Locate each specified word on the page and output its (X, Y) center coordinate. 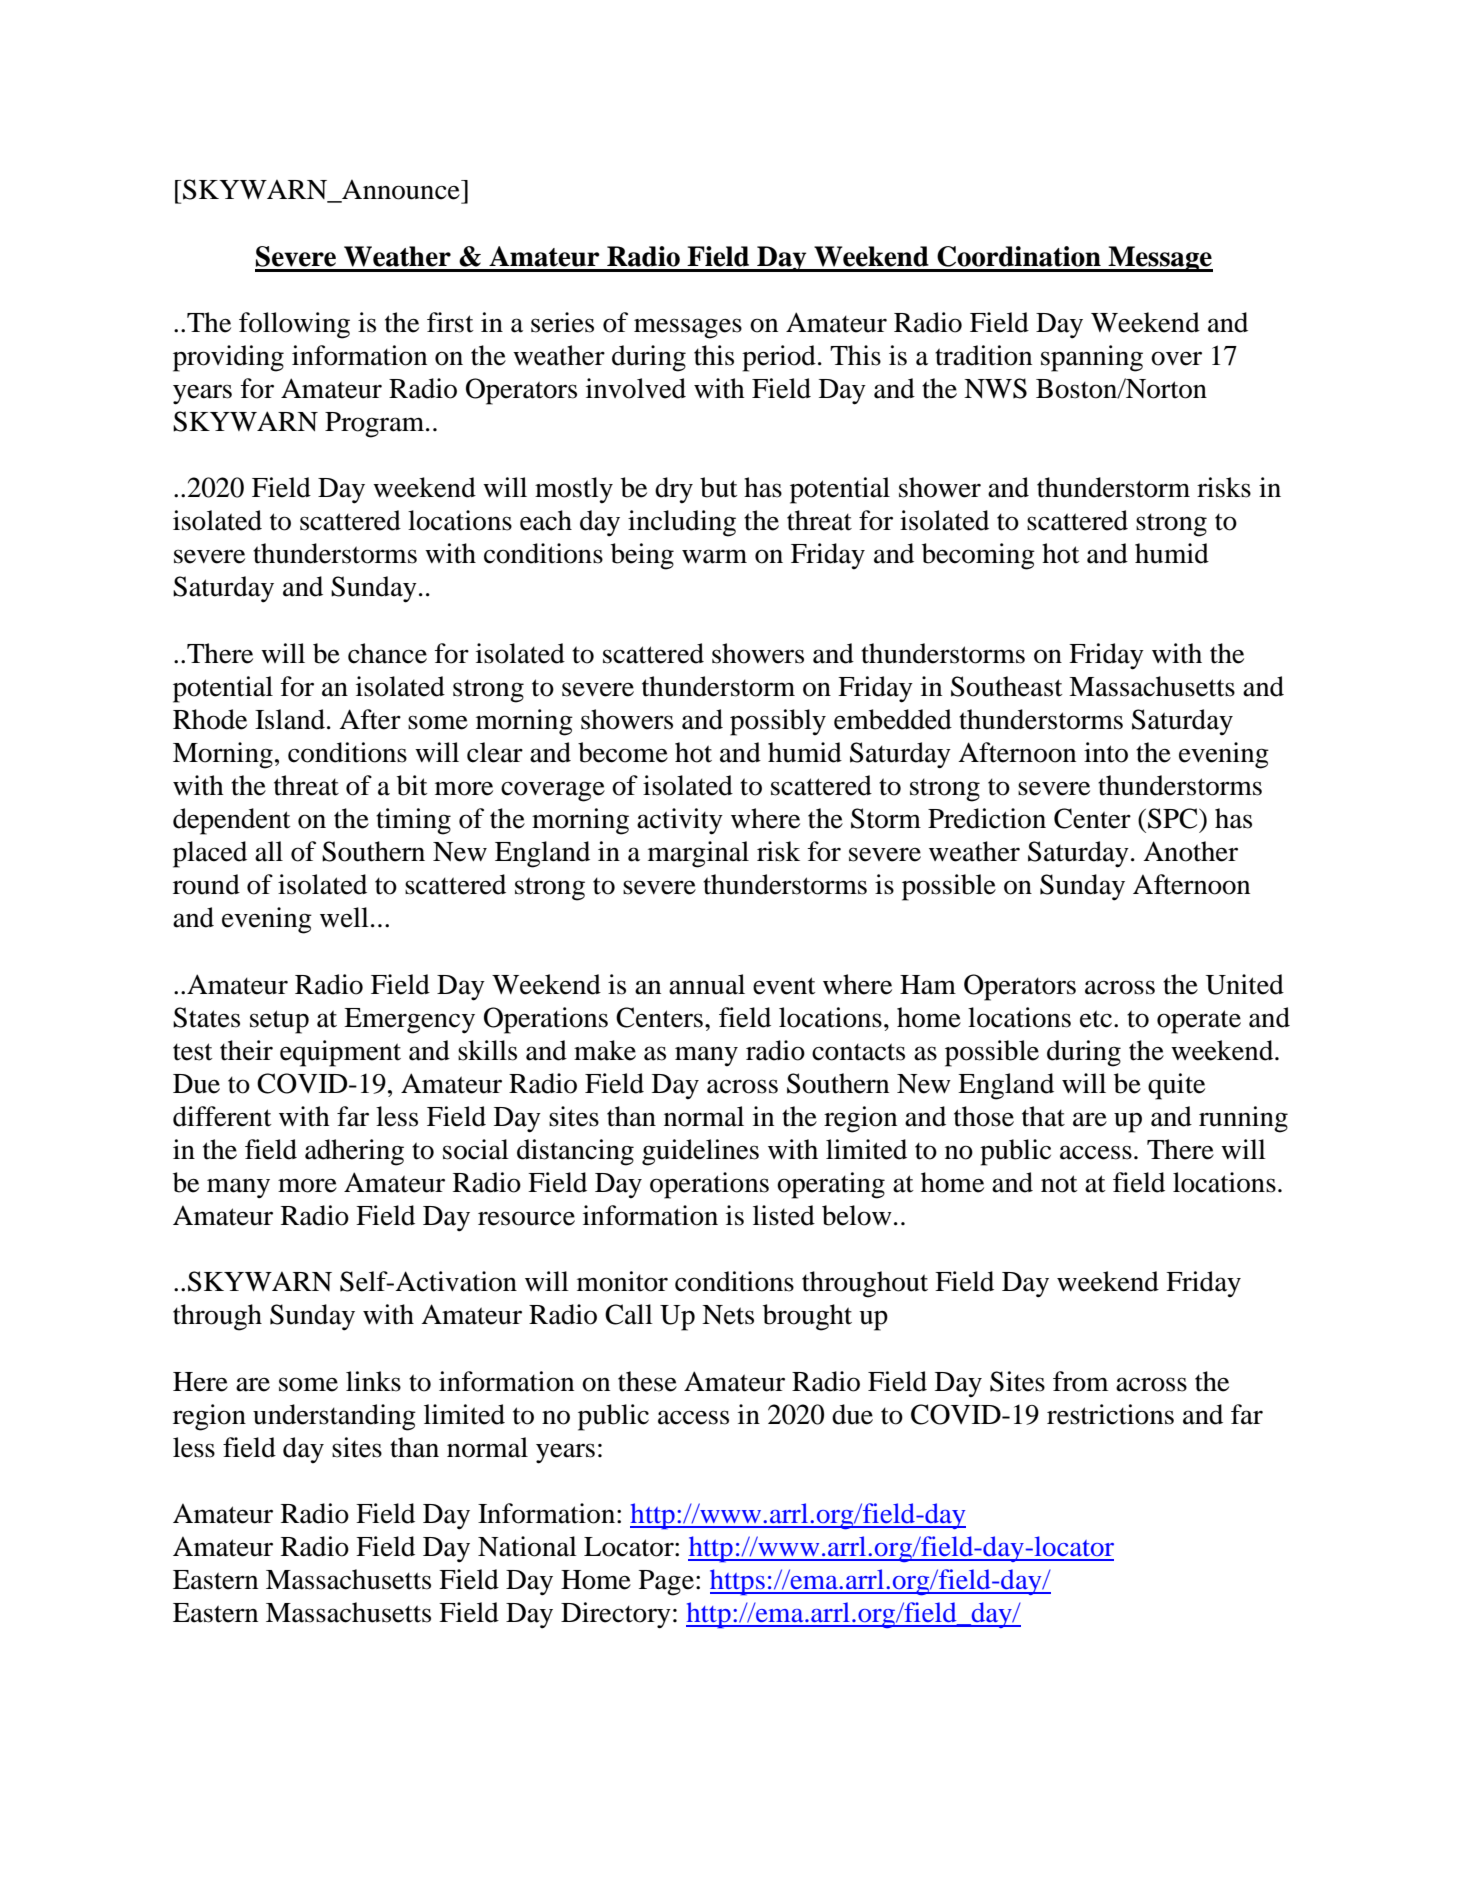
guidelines (700, 1152)
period (779, 358)
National (527, 1546)
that (1043, 1116)
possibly (778, 722)
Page (668, 1583)
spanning (1092, 358)
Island (290, 719)
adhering (354, 1152)
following (294, 325)
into (1106, 752)
